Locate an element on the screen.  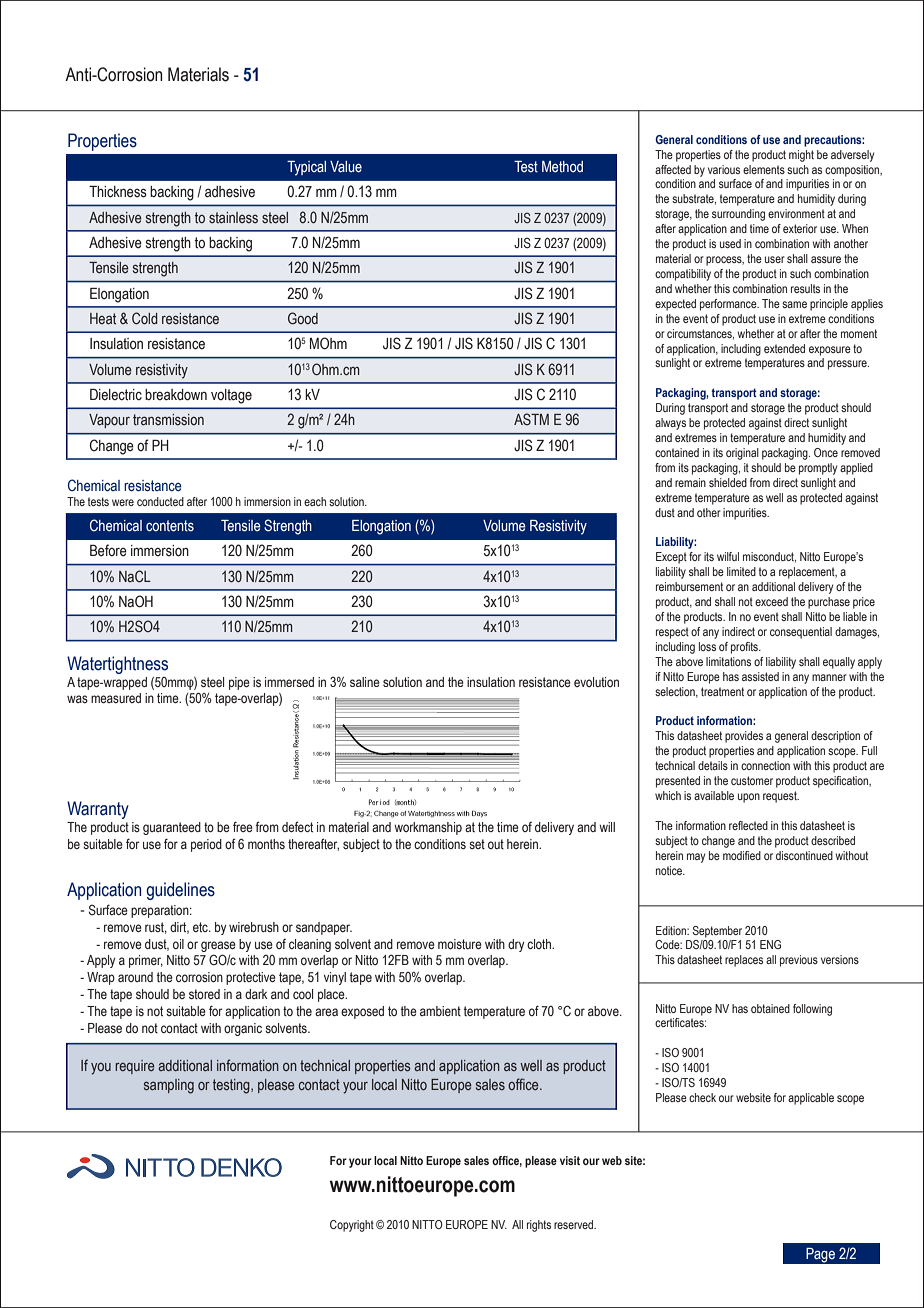
Thickness is located at coordinates (118, 192).
